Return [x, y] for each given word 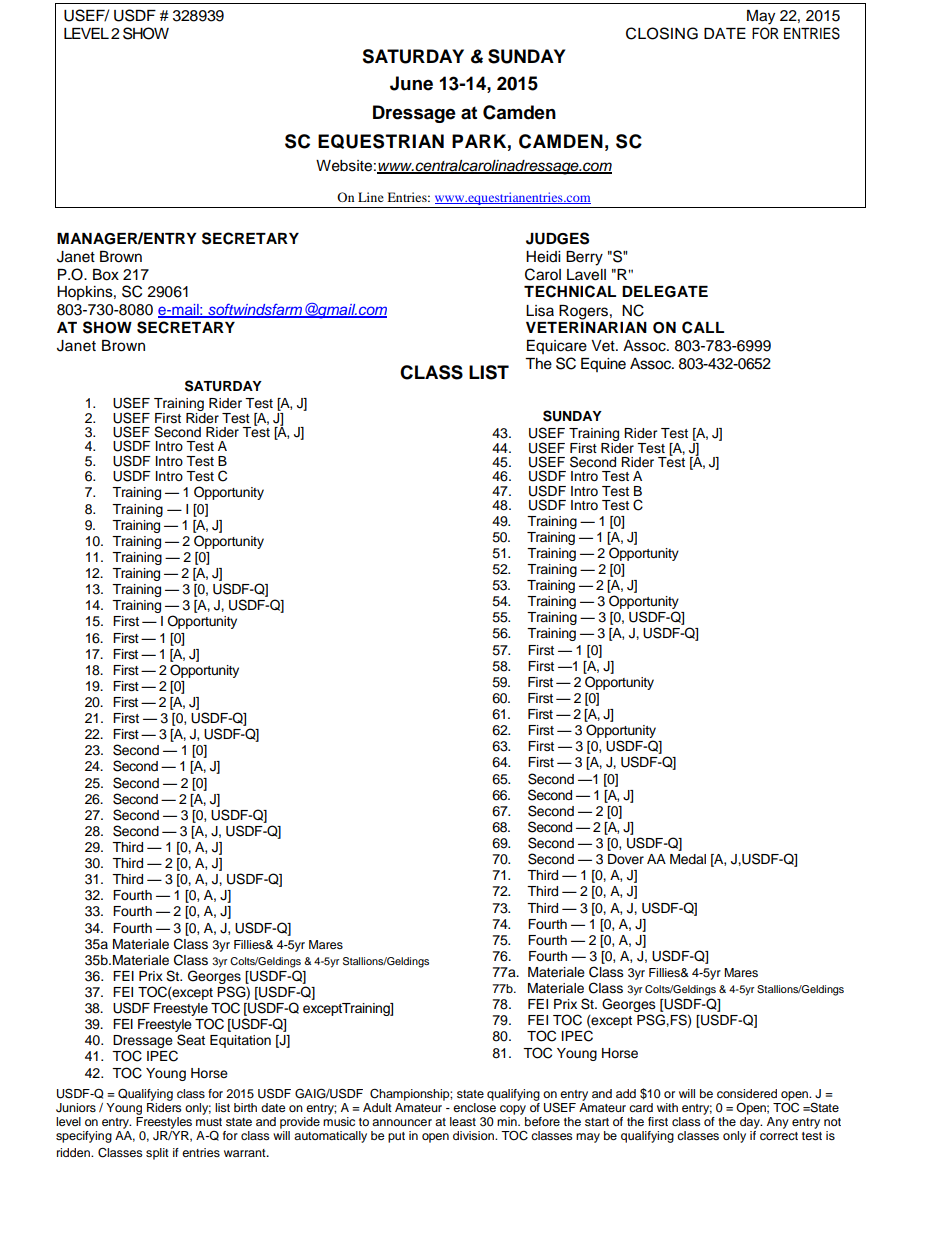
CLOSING [662, 33]
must [209, 1122]
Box [106, 275]
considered [747, 1093]
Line [371, 197]
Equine [603, 365]
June [411, 83]
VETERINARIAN [586, 327]
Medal [688, 859]
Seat [191, 1040]
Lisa [540, 311]
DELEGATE [665, 292]
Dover [626, 859]
